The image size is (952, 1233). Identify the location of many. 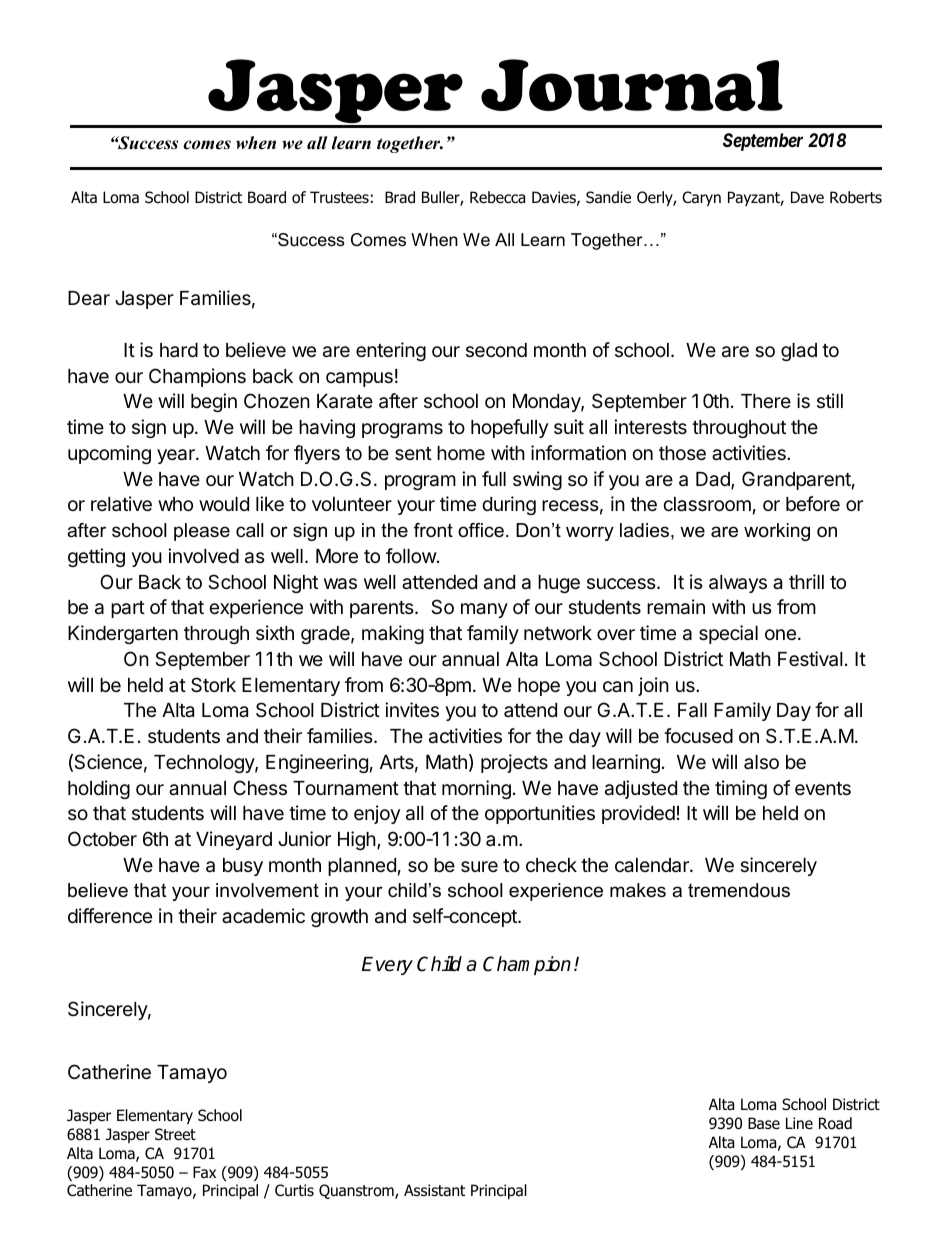
(484, 610).
